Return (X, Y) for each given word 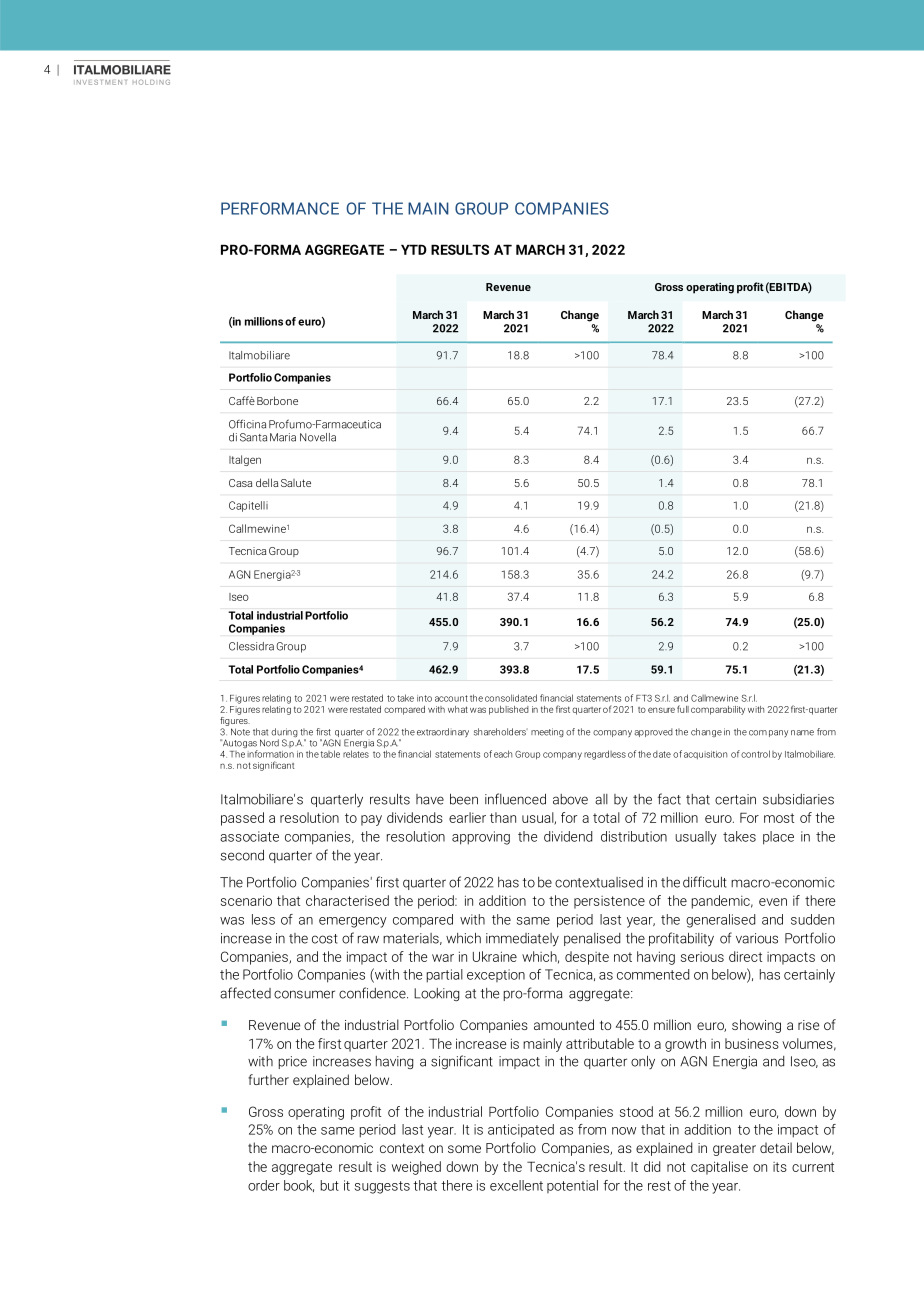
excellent (516, 1185)
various (757, 938)
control (755, 754)
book (299, 1186)
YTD (414, 249)
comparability (718, 710)
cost (325, 939)
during (284, 734)
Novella (318, 437)
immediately (522, 940)
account (451, 698)
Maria (283, 437)
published (509, 710)
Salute (296, 483)
